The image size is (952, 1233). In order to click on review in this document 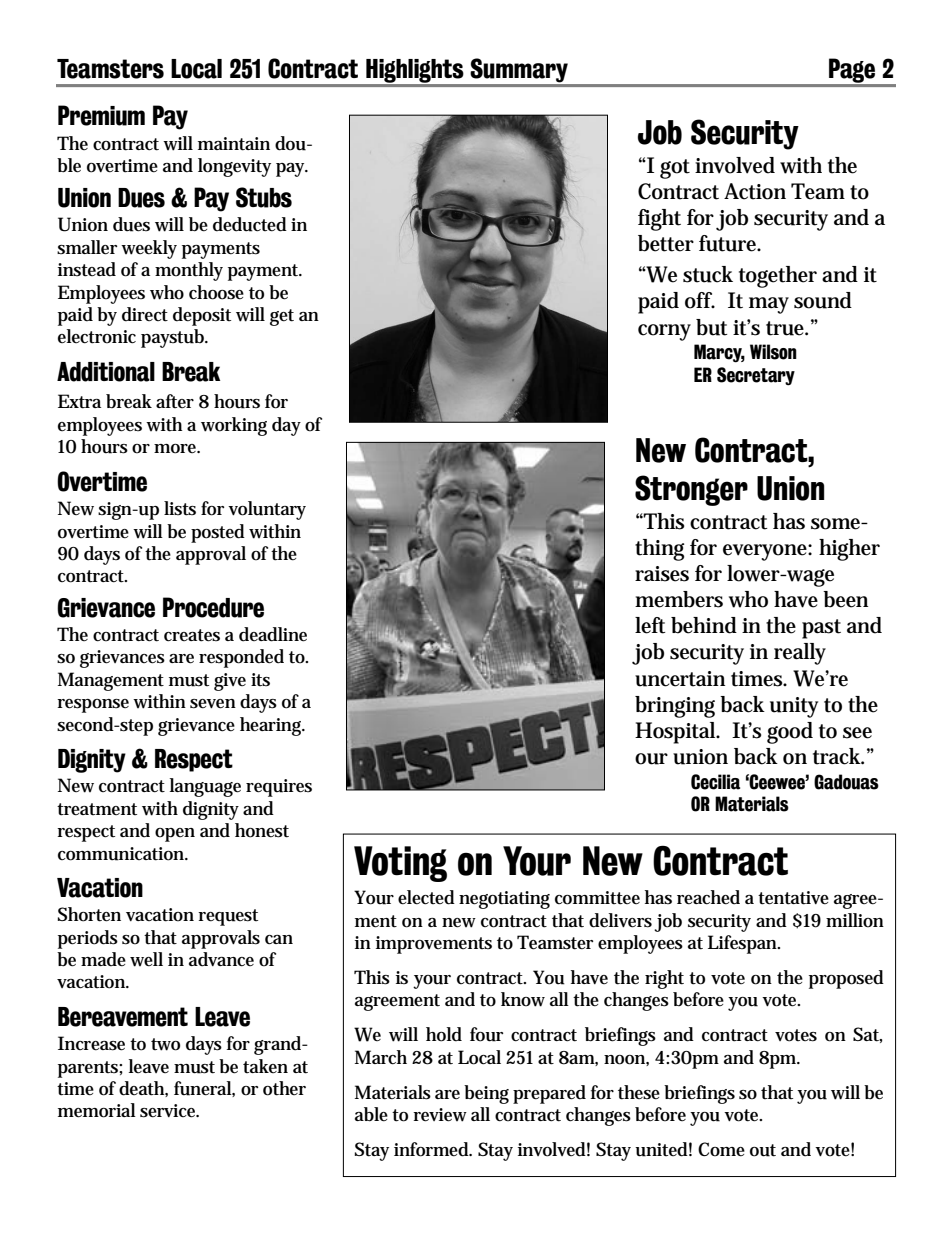, I will do `click(440, 1115)`.
